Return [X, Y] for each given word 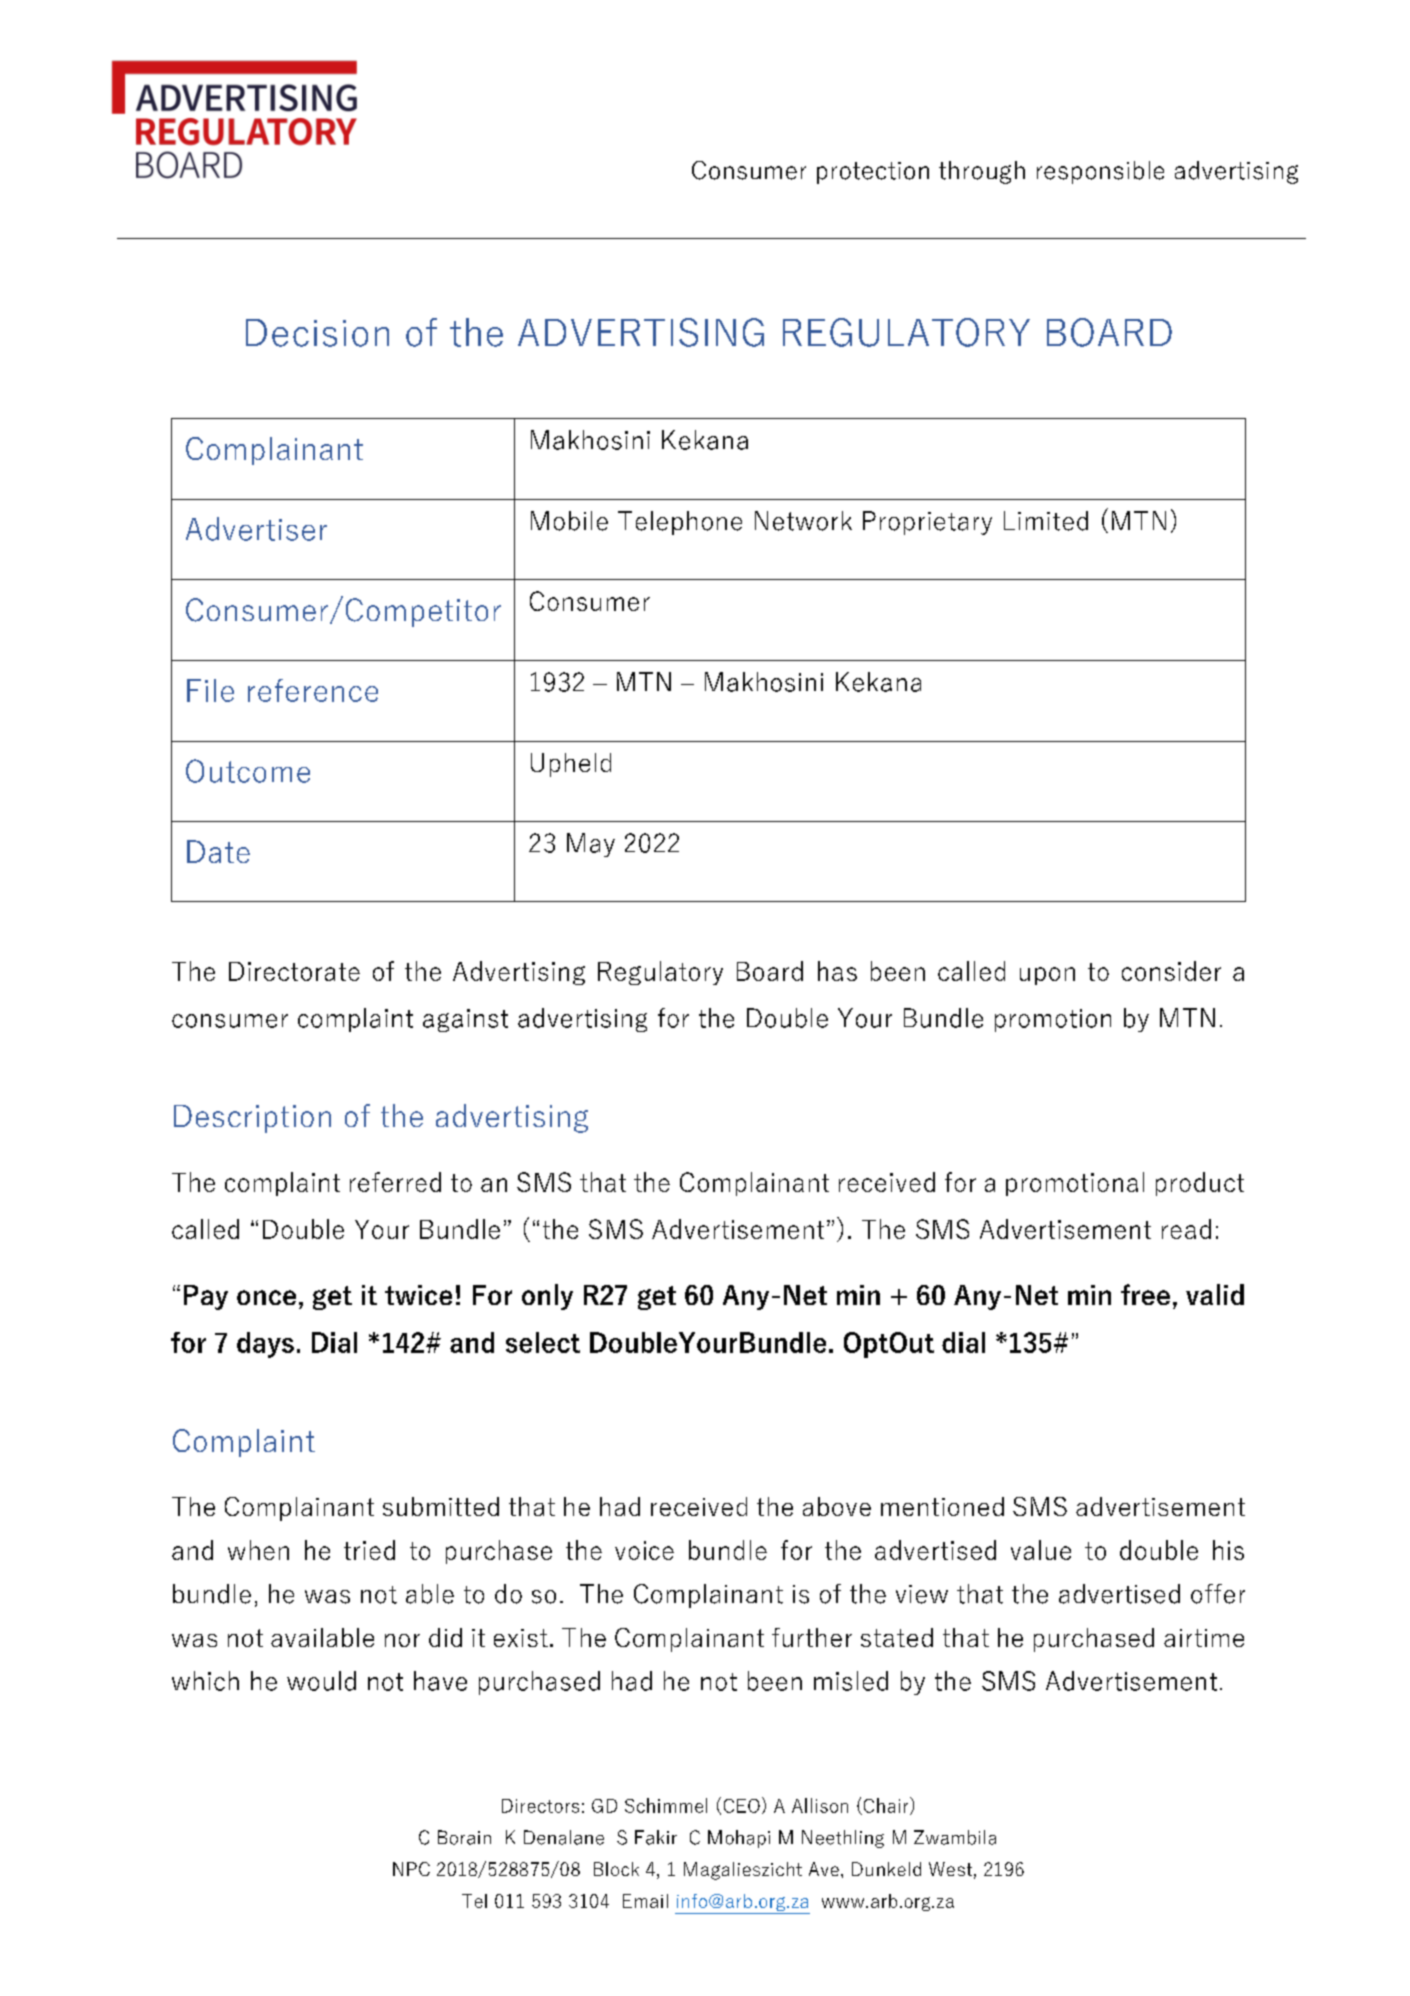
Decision [317, 333]
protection [873, 173]
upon [1047, 976]
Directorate [294, 971]
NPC [411, 1869]
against [465, 1020]
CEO [742, 1806]
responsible [1100, 172]
